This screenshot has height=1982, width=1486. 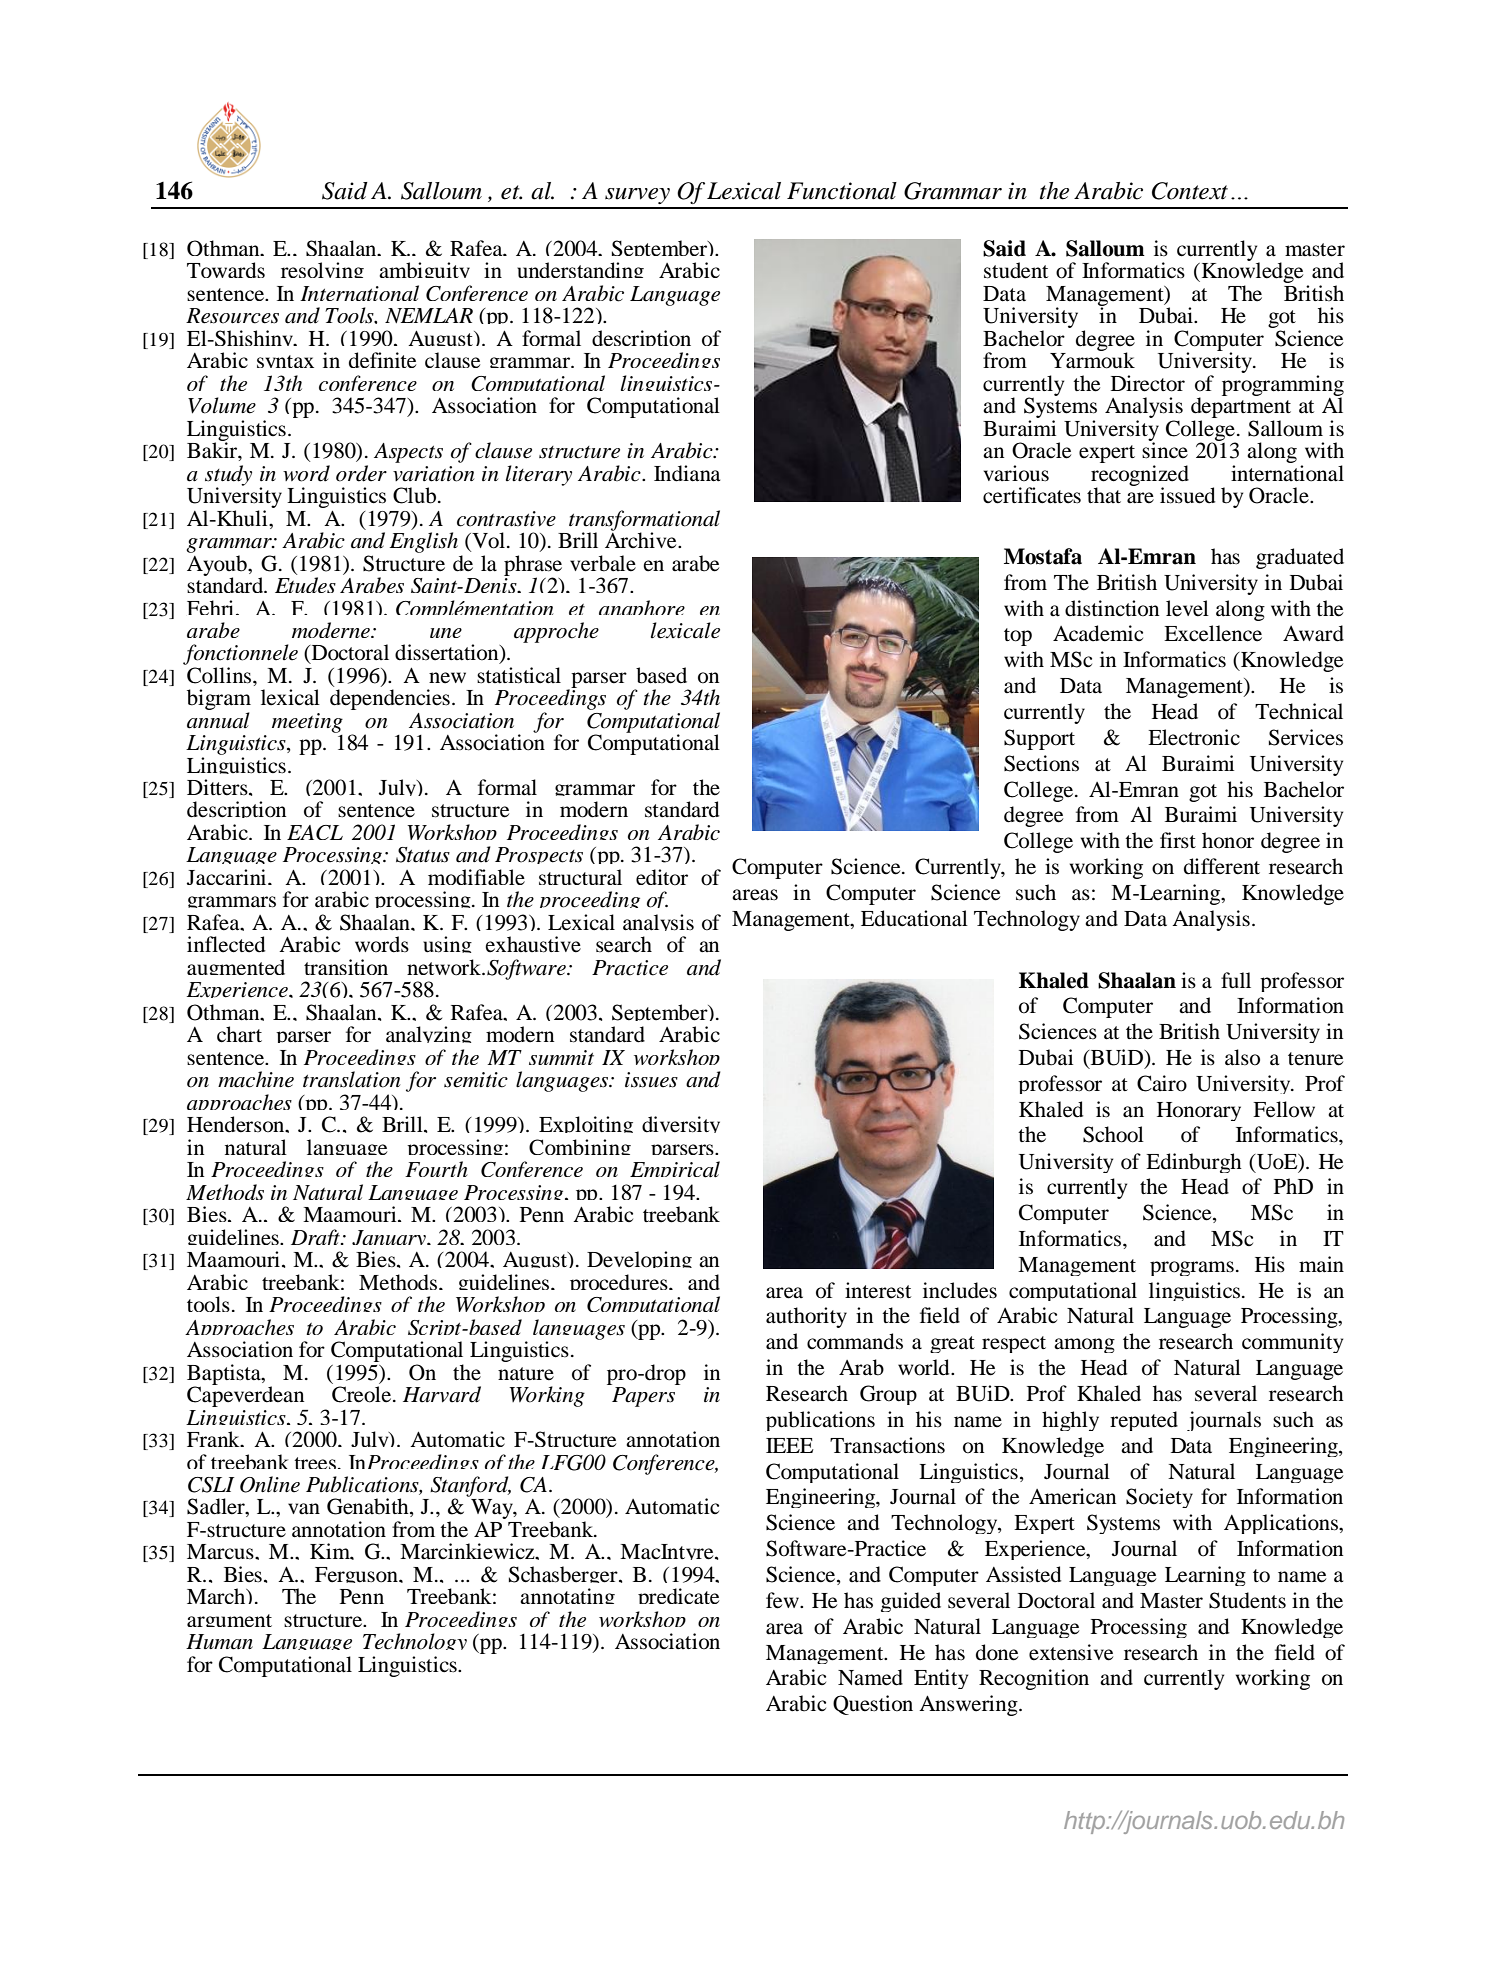 What do you see at coordinates (1236, 980) in the screenshot?
I see `full` at bounding box center [1236, 980].
